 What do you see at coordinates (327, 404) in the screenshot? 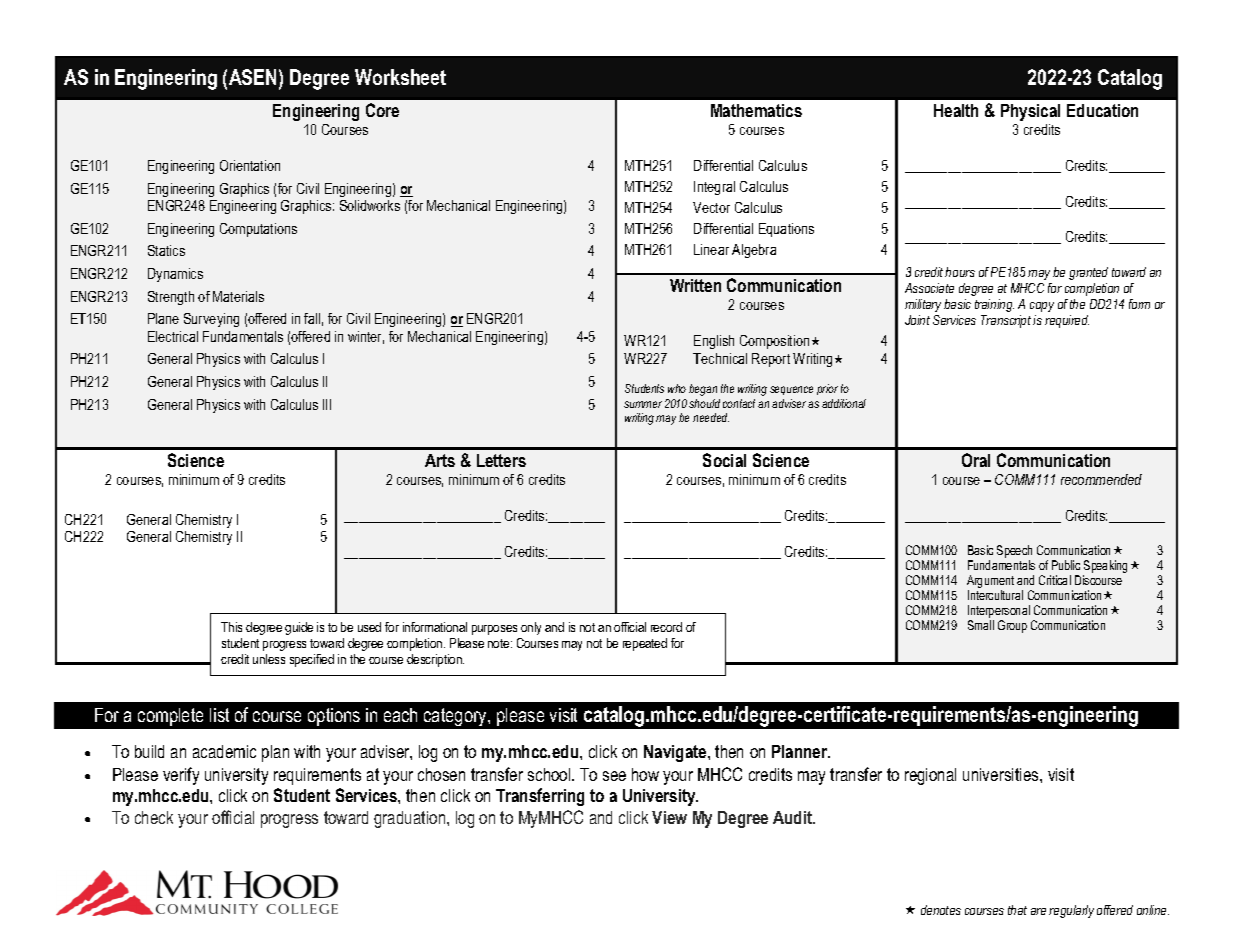
I see `III` at bounding box center [327, 404].
